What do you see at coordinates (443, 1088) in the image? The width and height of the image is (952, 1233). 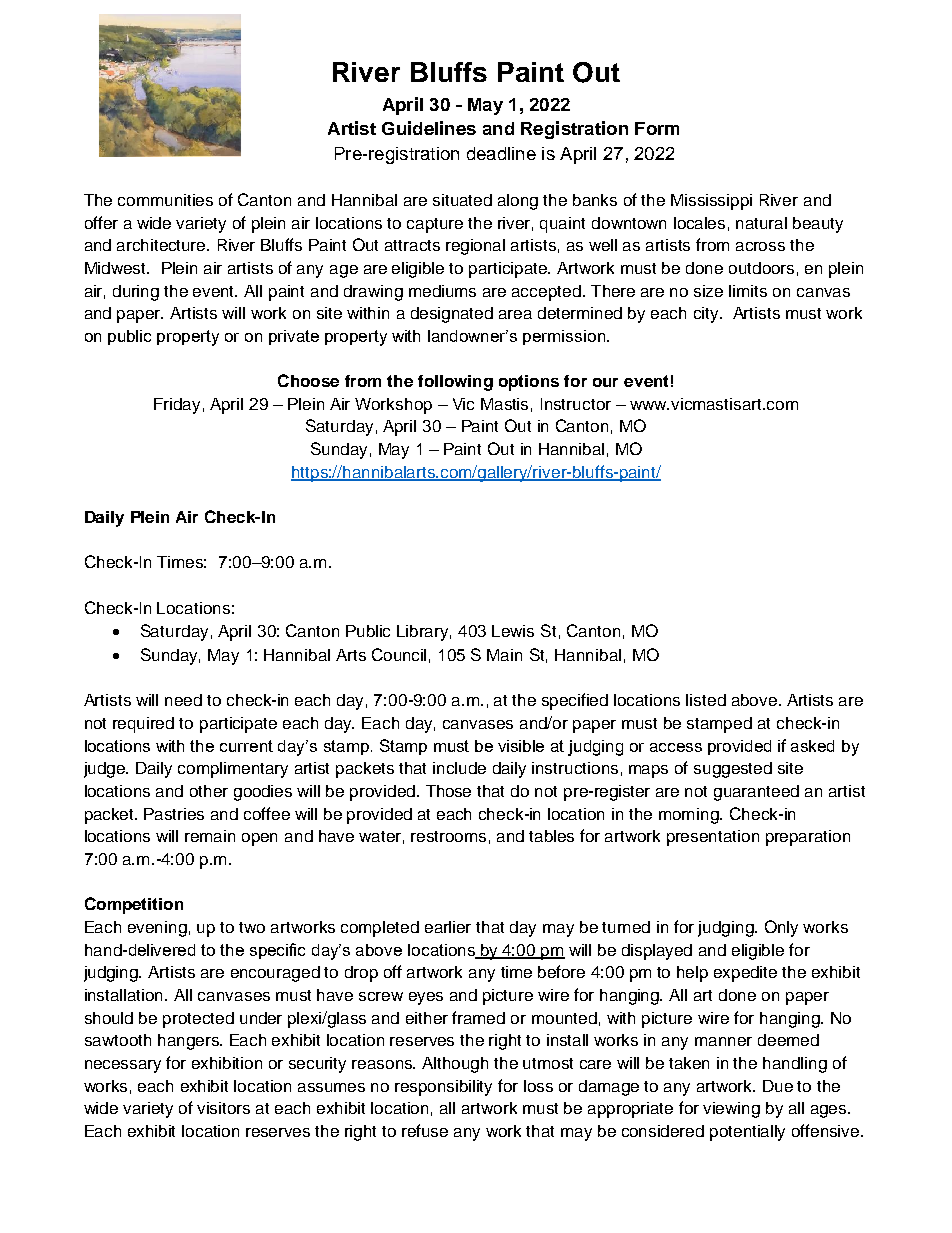 I see `responsibility` at bounding box center [443, 1088].
